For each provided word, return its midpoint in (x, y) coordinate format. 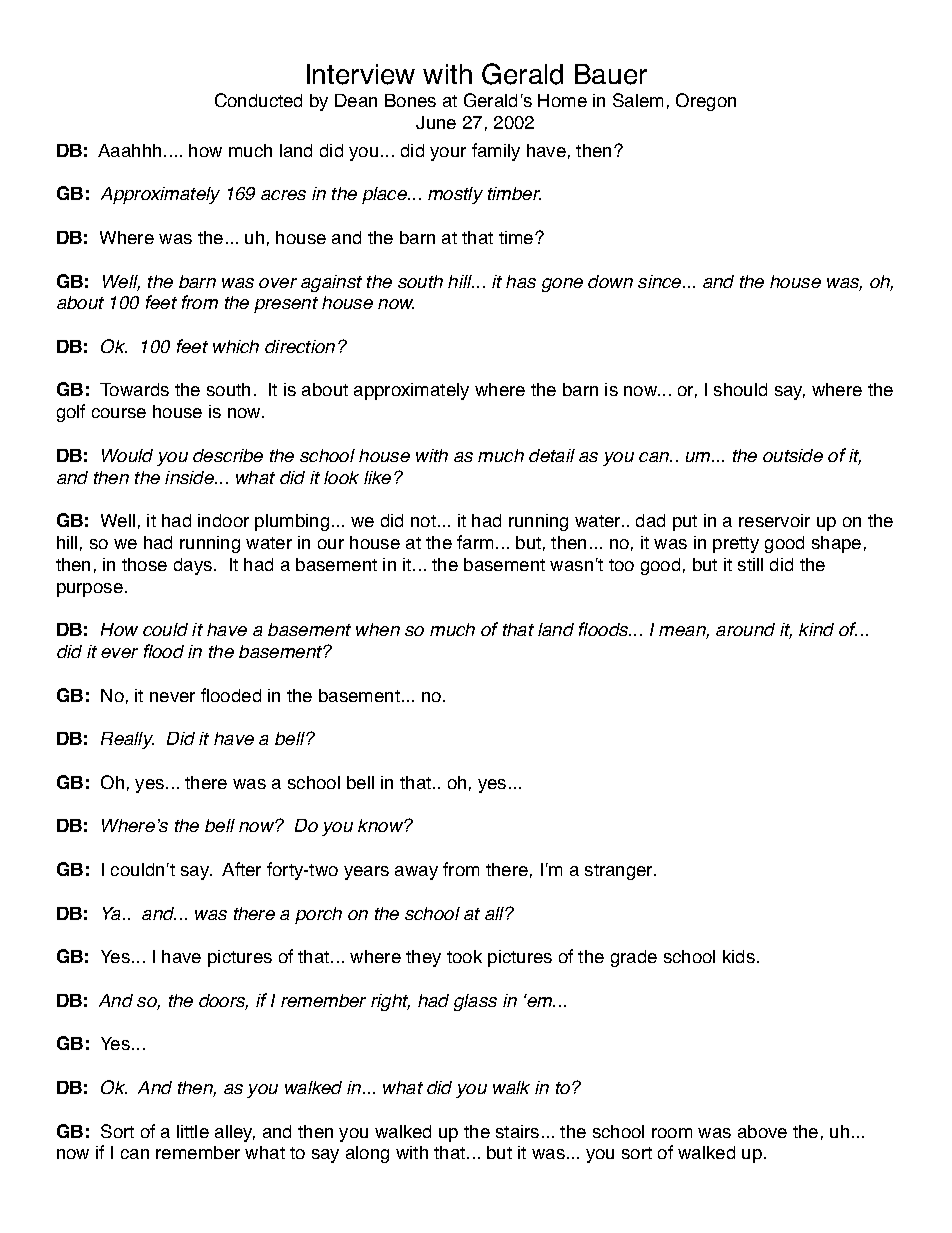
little (193, 1131)
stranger (620, 872)
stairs (517, 1131)
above (762, 1131)
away (416, 873)
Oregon (706, 102)
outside (793, 455)
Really (127, 740)
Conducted (258, 100)
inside (191, 477)
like (377, 477)
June (436, 122)
